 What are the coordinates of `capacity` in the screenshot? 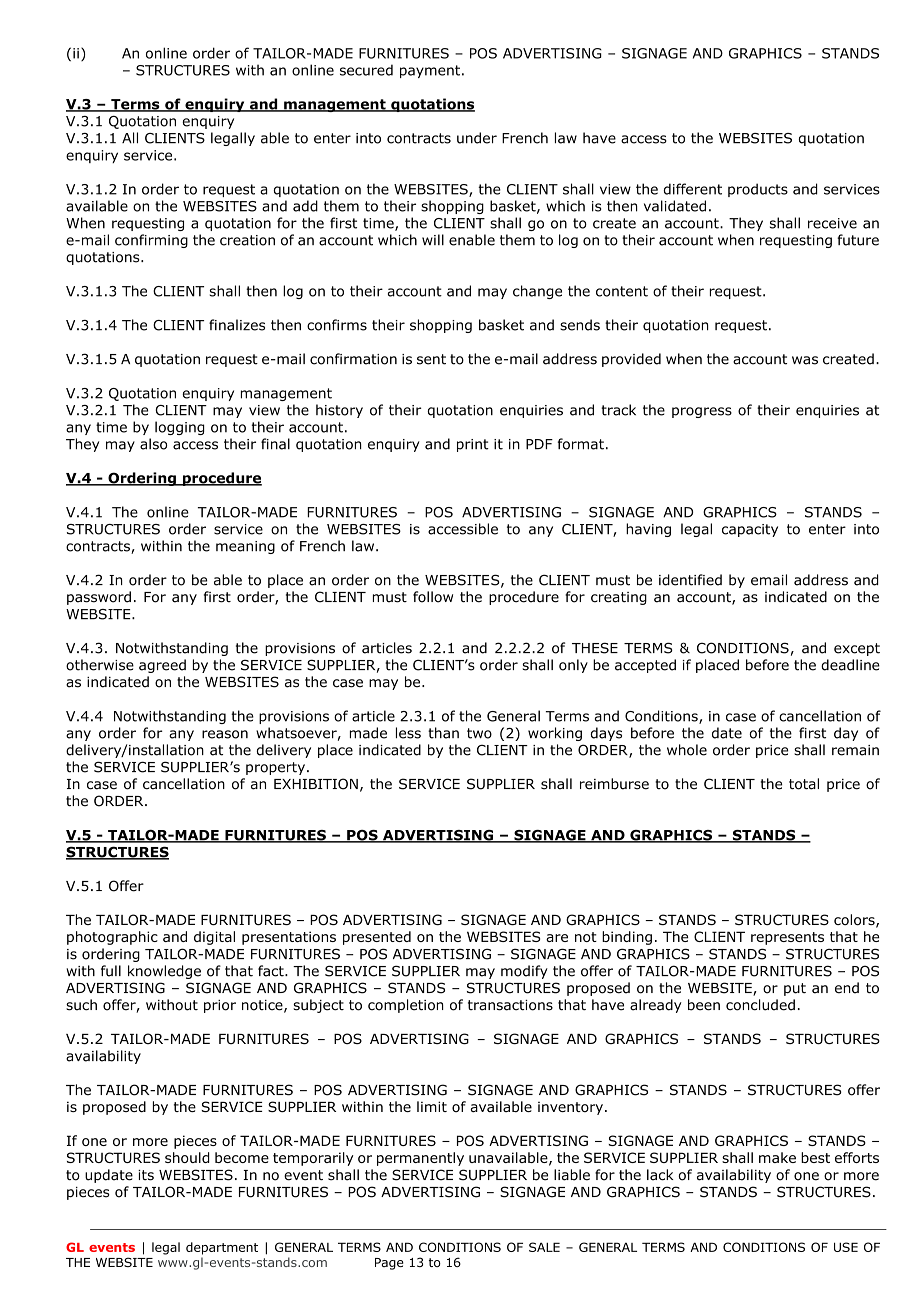 It's located at (750, 530).
